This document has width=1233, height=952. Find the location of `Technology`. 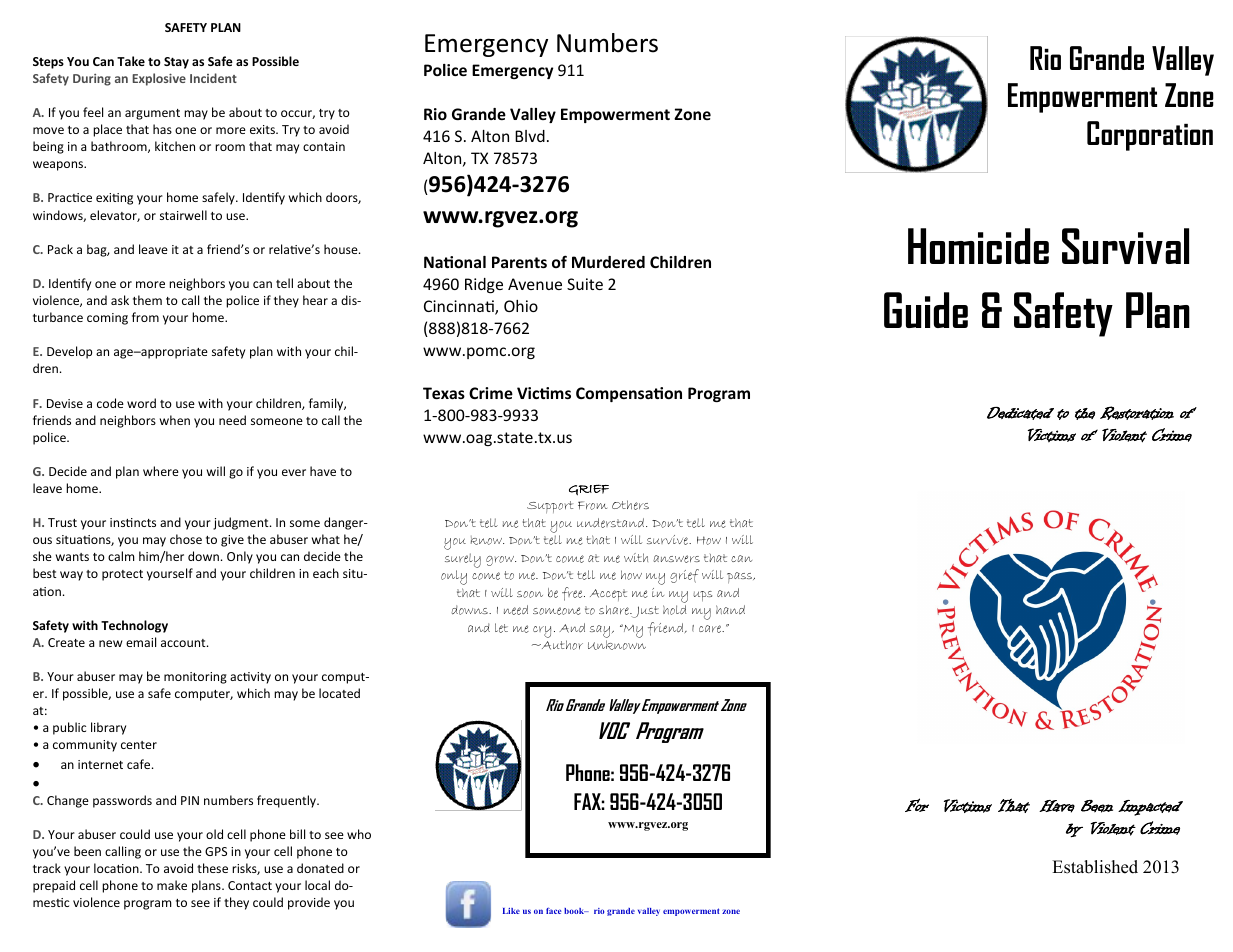

Technology is located at coordinates (134, 626).
